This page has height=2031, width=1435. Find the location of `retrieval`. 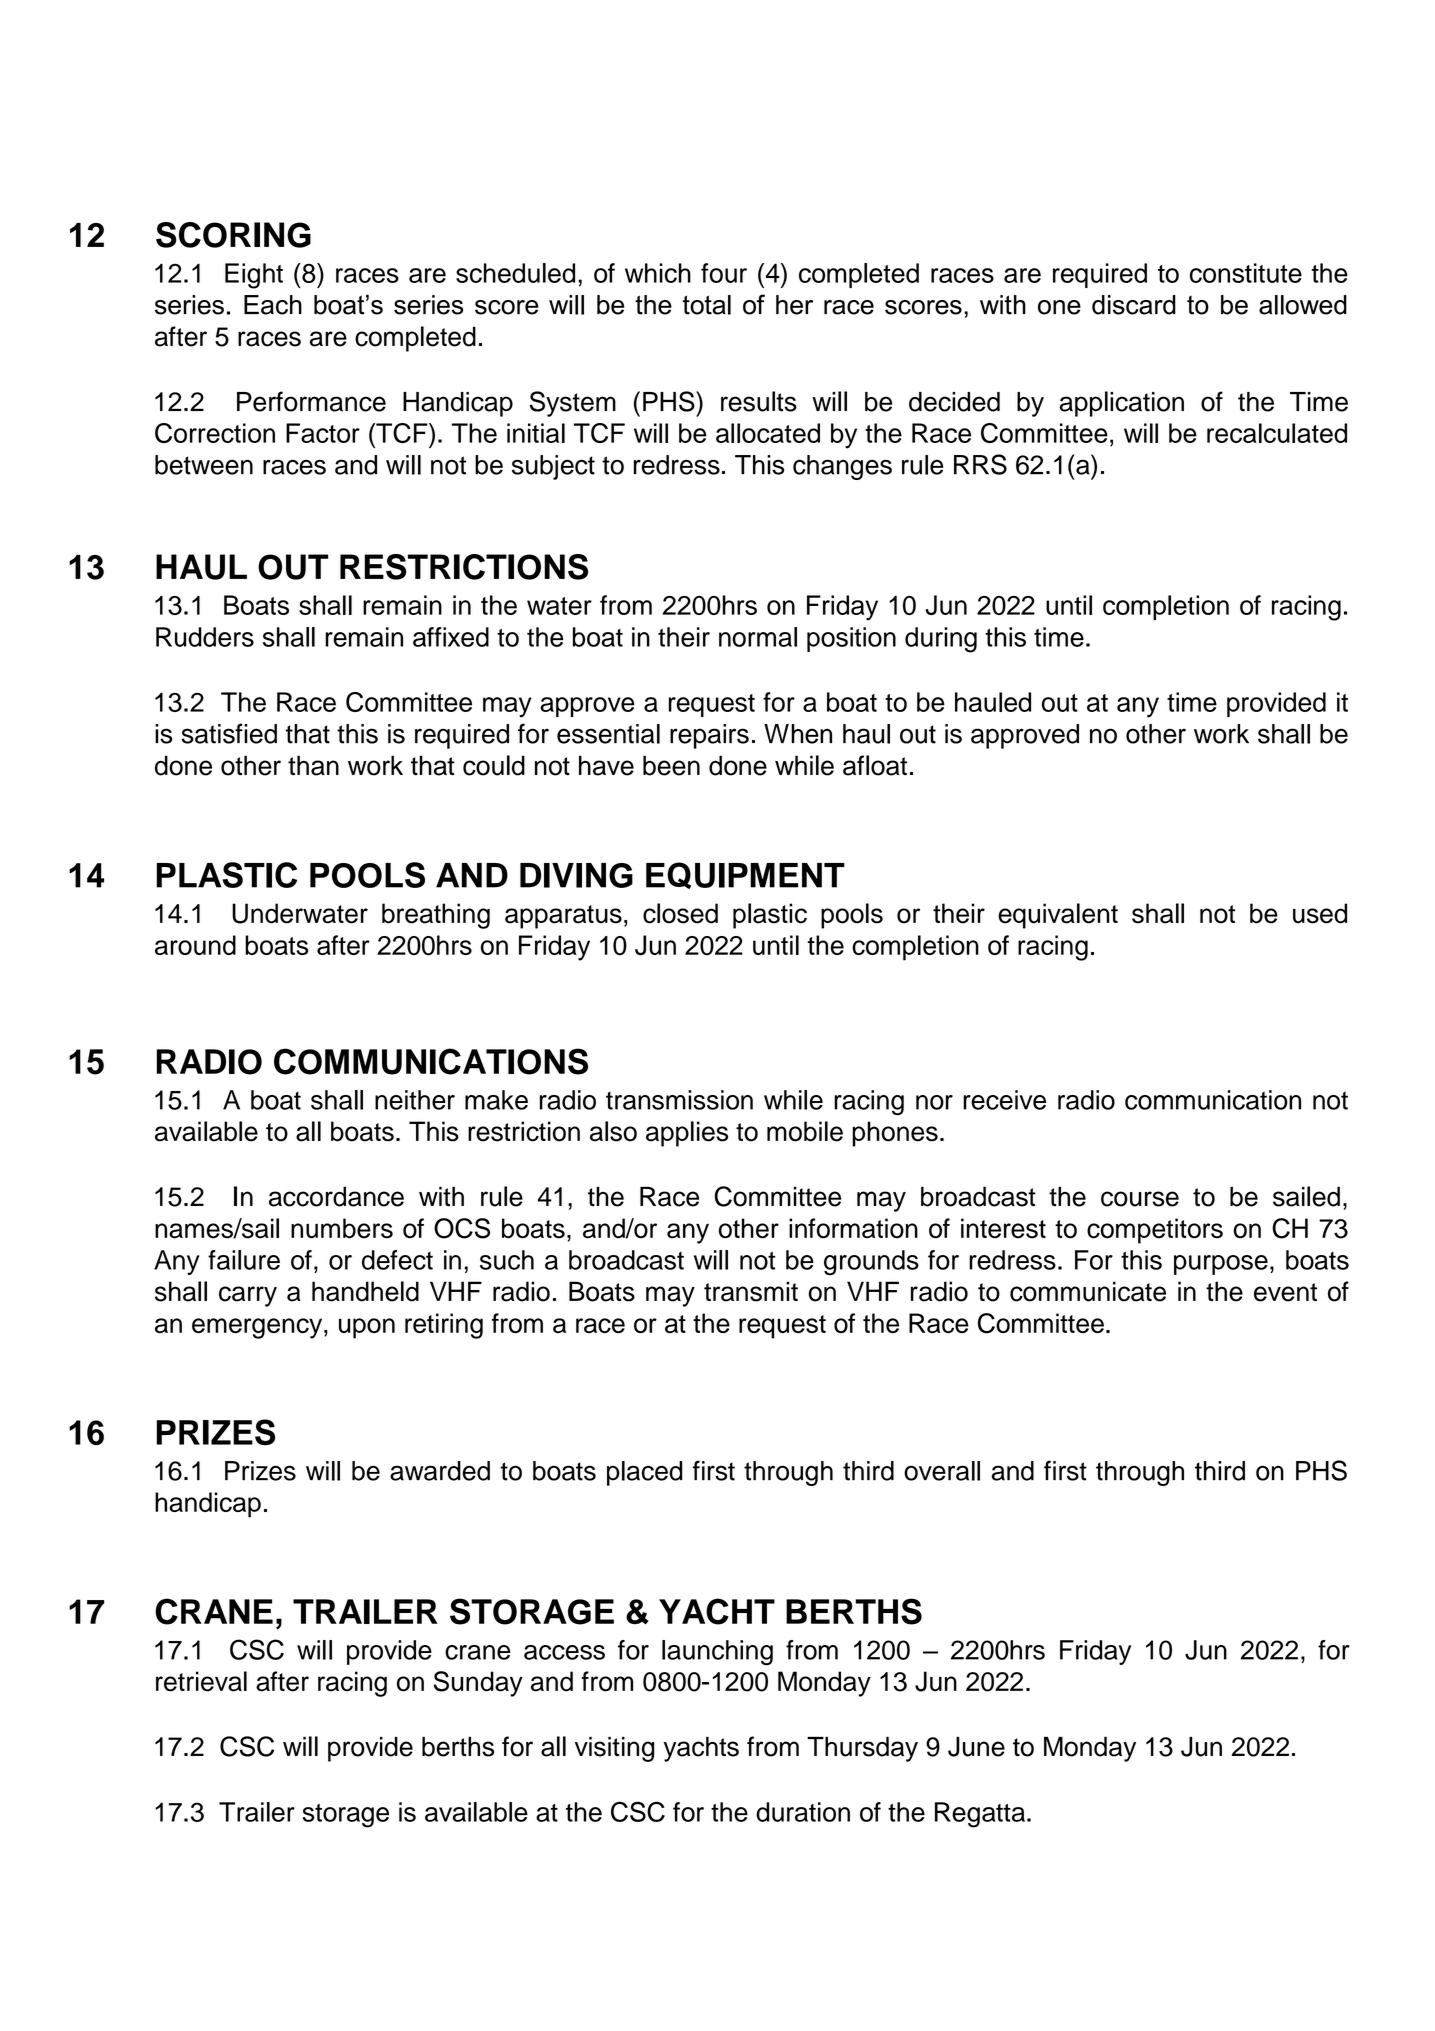

retrieval is located at coordinates (201, 1681).
